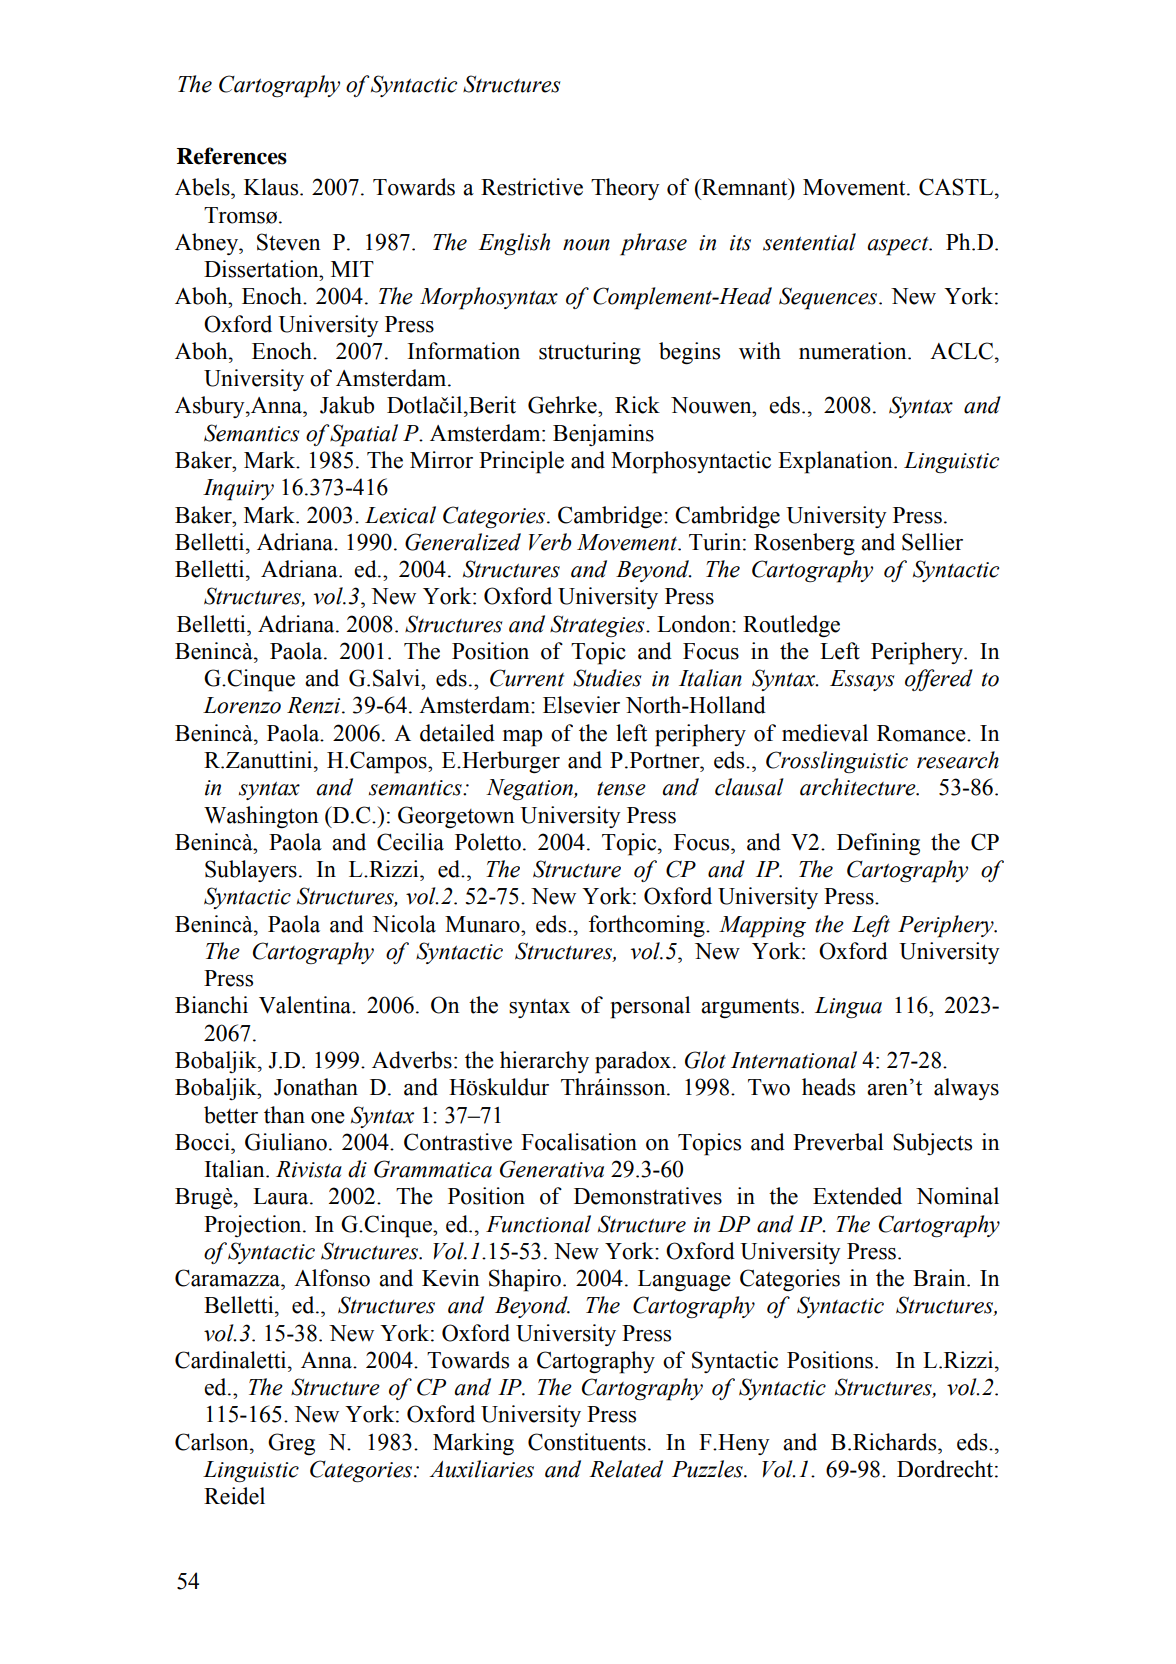  Describe the element at coordinates (932, 1144) in the image. I see `Subjects` at that location.
